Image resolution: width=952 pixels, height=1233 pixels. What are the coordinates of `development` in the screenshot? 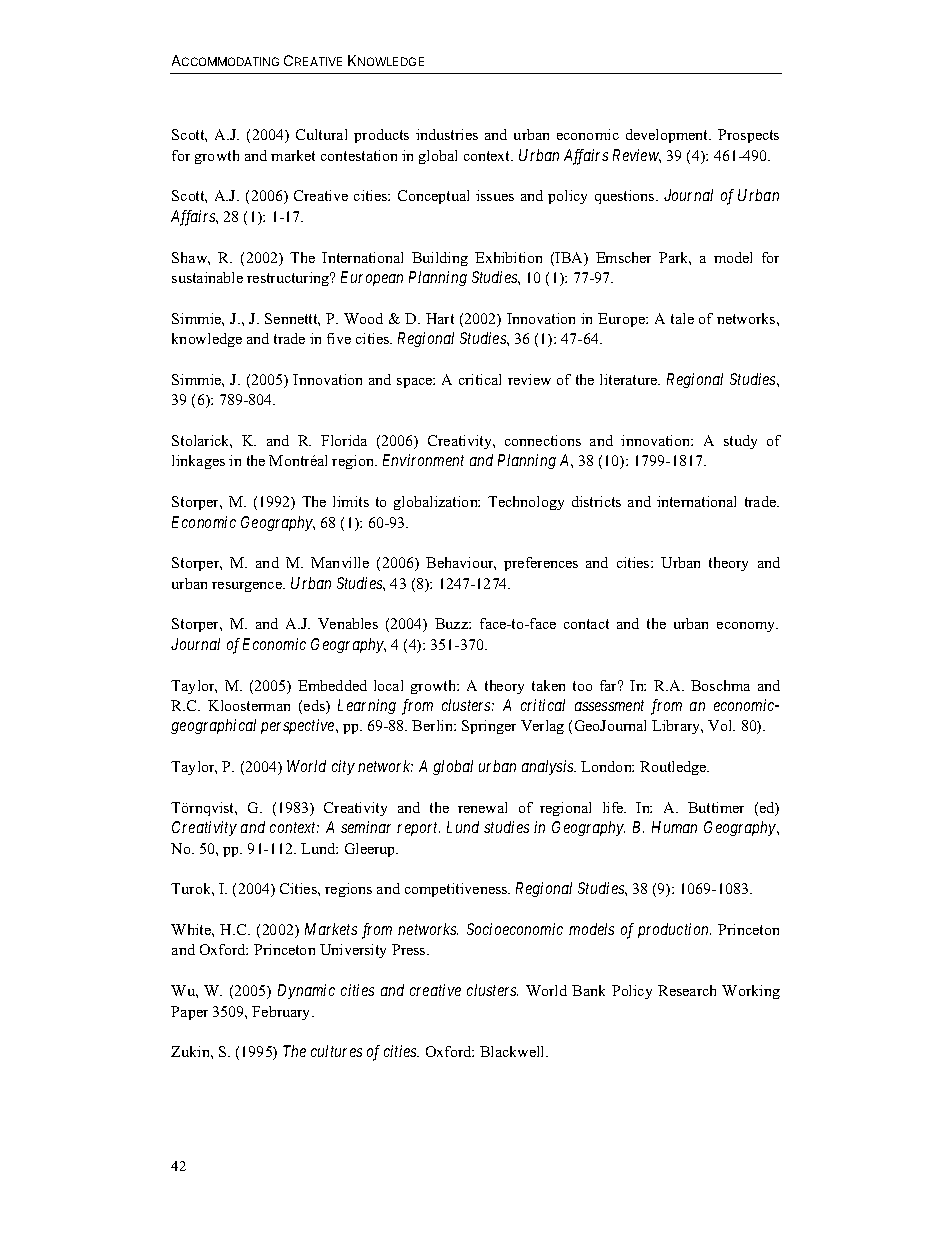 It's located at (668, 136).
